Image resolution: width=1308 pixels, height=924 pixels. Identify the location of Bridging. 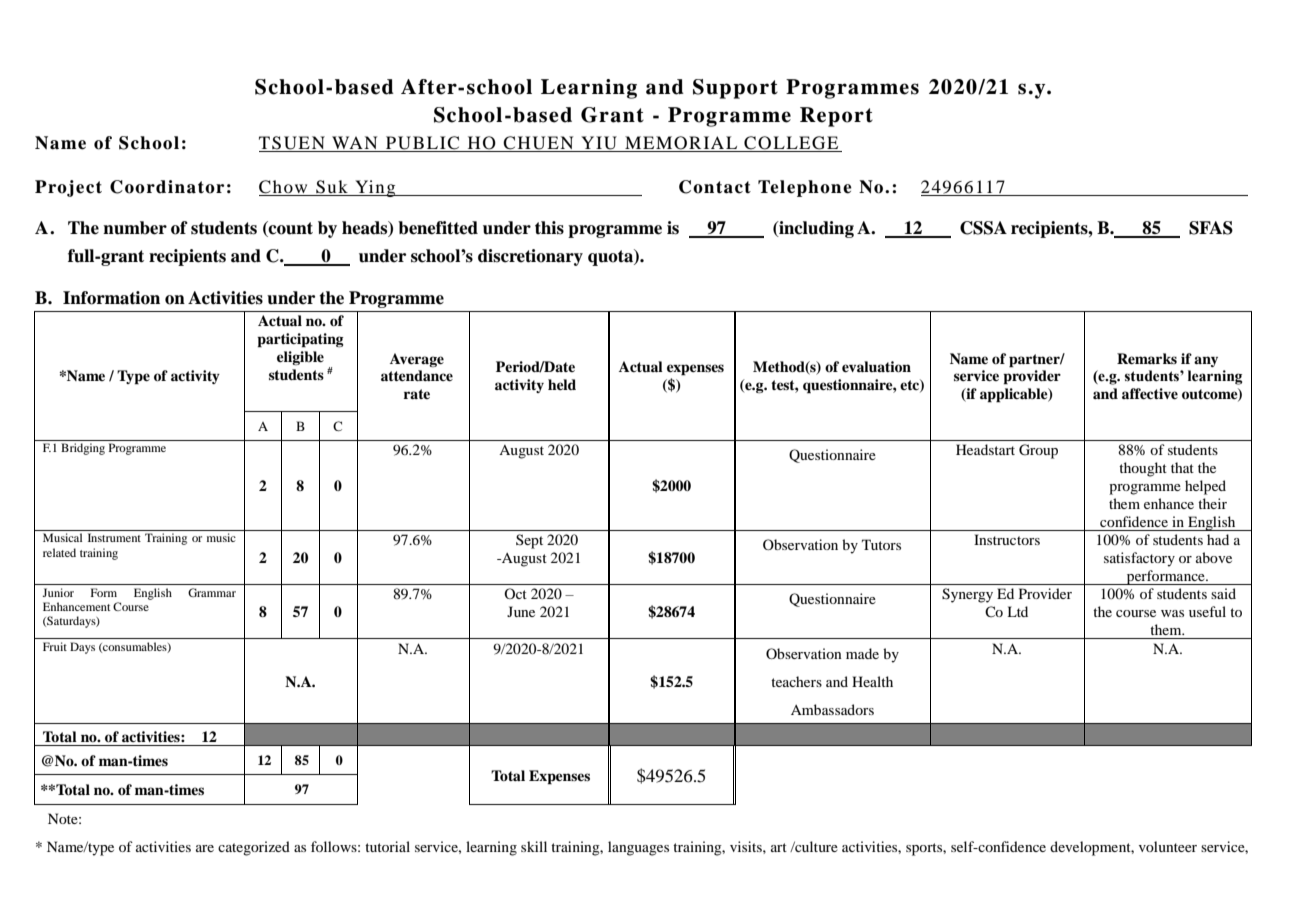
(83, 449).
